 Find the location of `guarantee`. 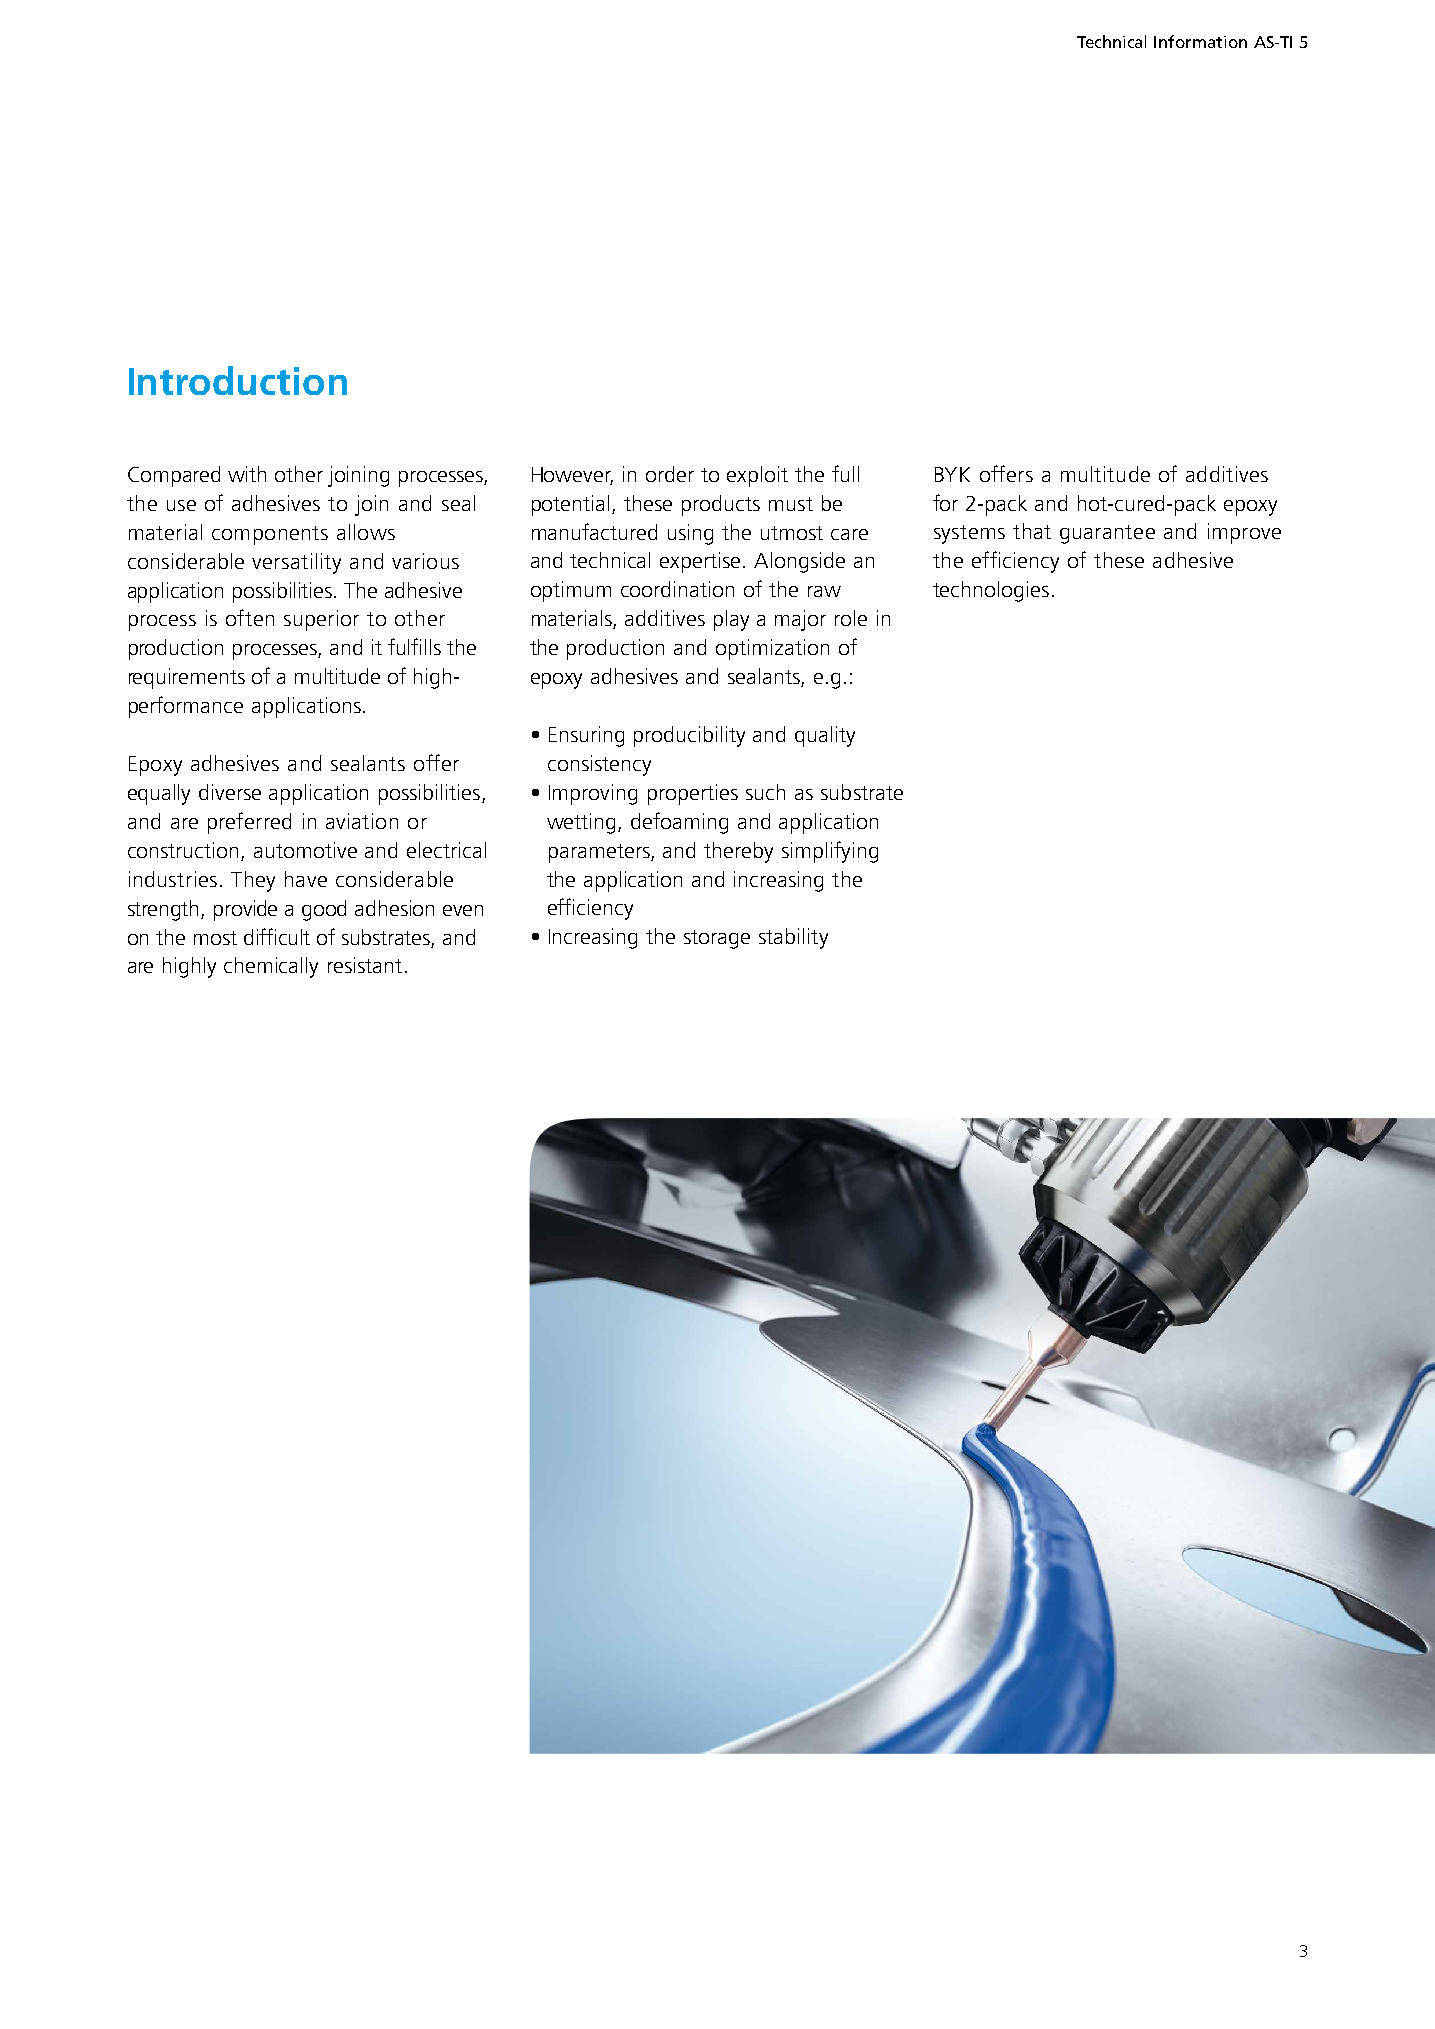

guarantee is located at coordinates (1107, 534).
